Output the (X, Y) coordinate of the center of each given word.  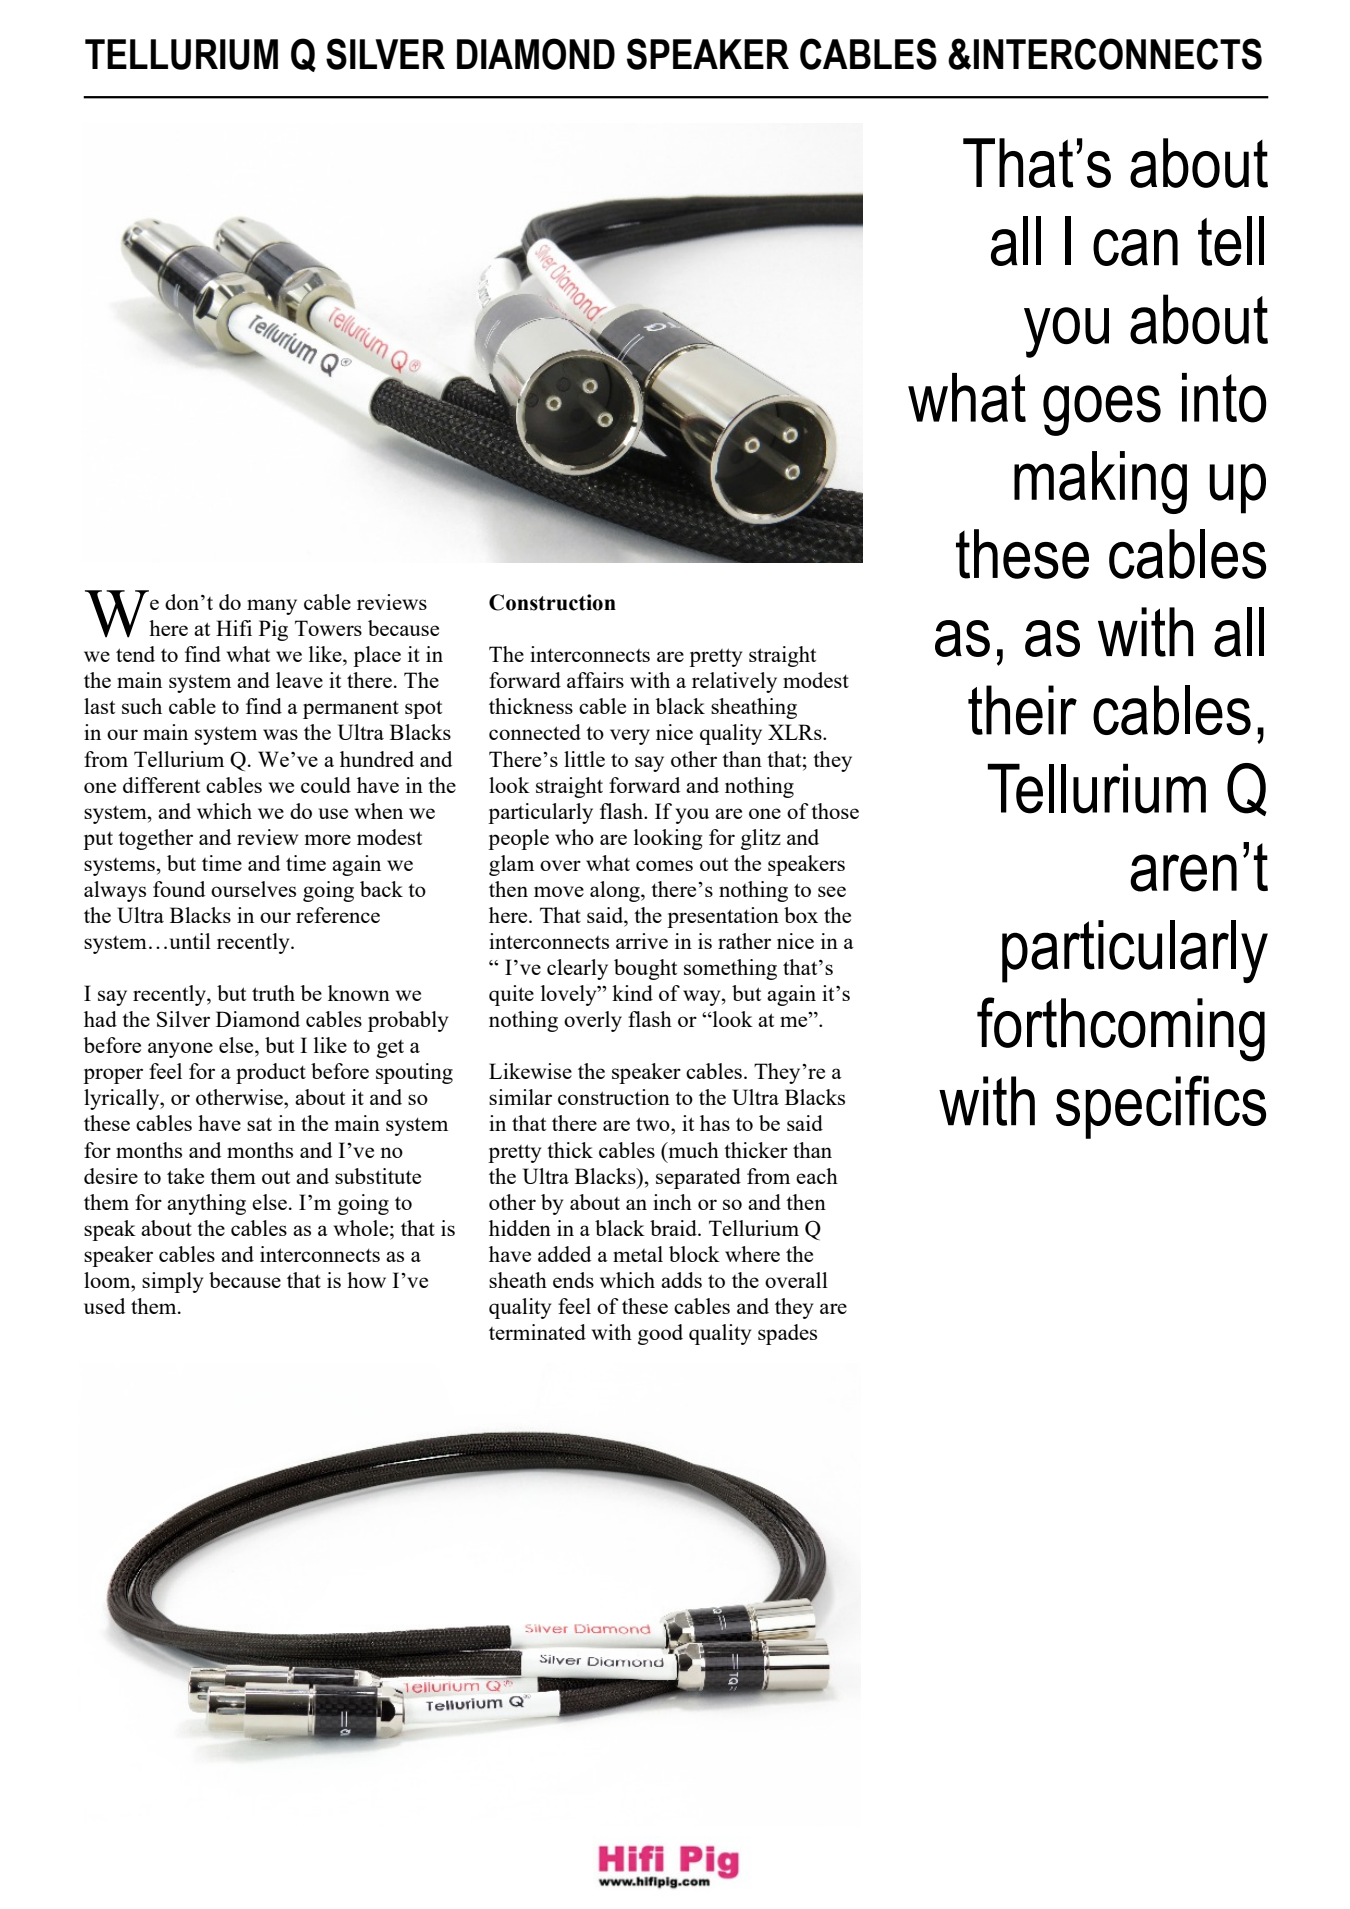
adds (681, 1280)
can (1135, 247)
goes (1102, 410)
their (1022, 710)
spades (787, 1334)
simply (172, 1282)
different (161, 785)
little (584, 759)
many (272, 607)
